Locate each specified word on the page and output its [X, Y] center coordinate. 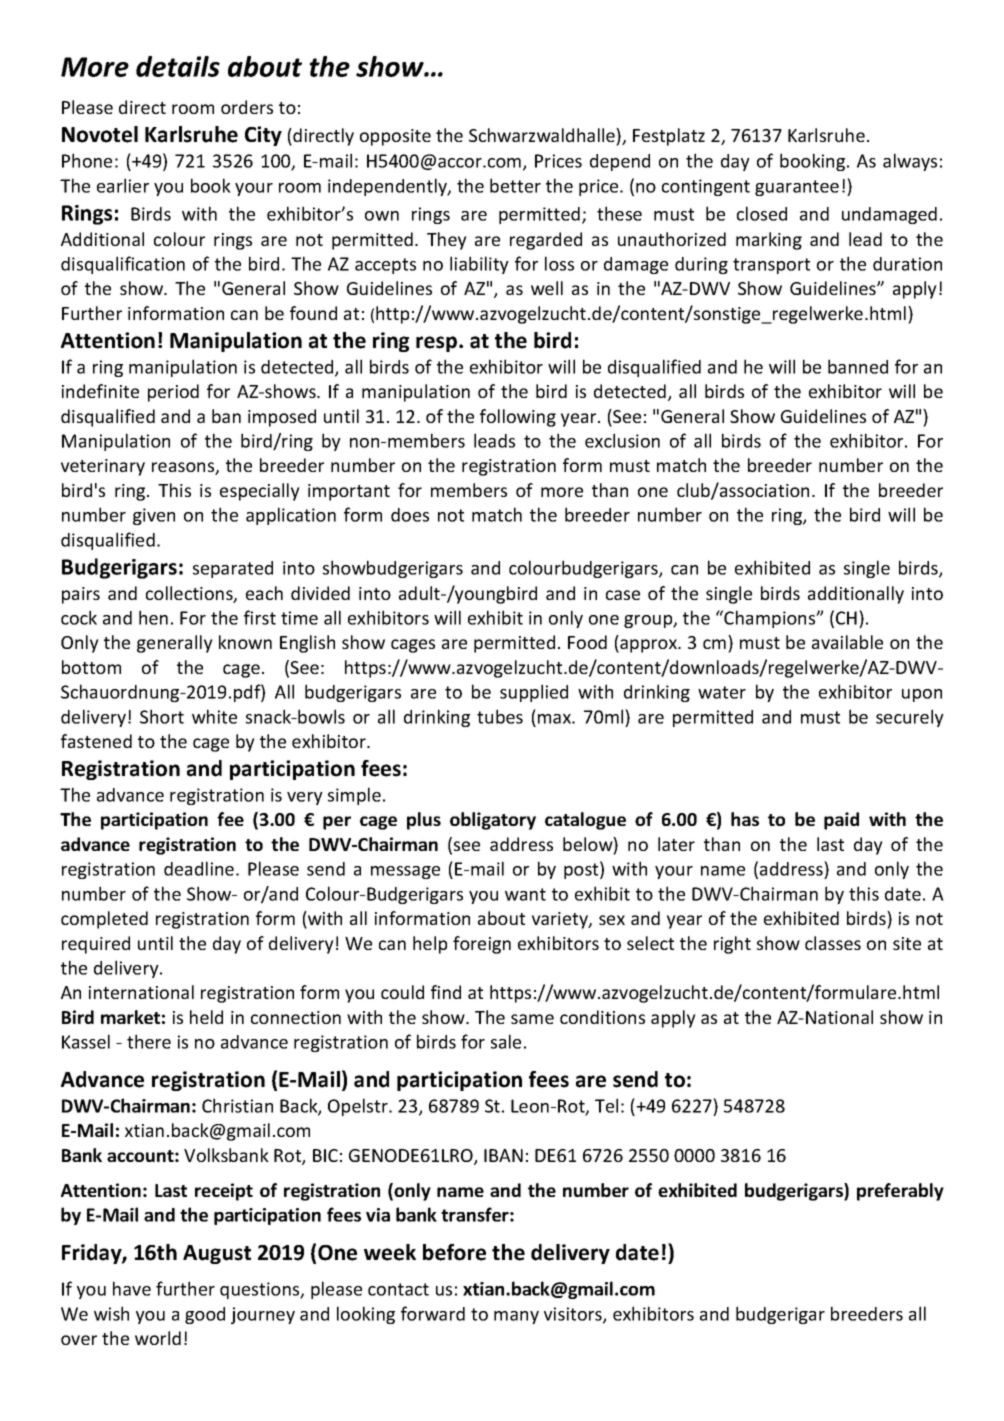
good [205, 1315]
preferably [900, 1192]
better [515, 185]
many [516, 1317]
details [178, 66]
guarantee [797, 188]
